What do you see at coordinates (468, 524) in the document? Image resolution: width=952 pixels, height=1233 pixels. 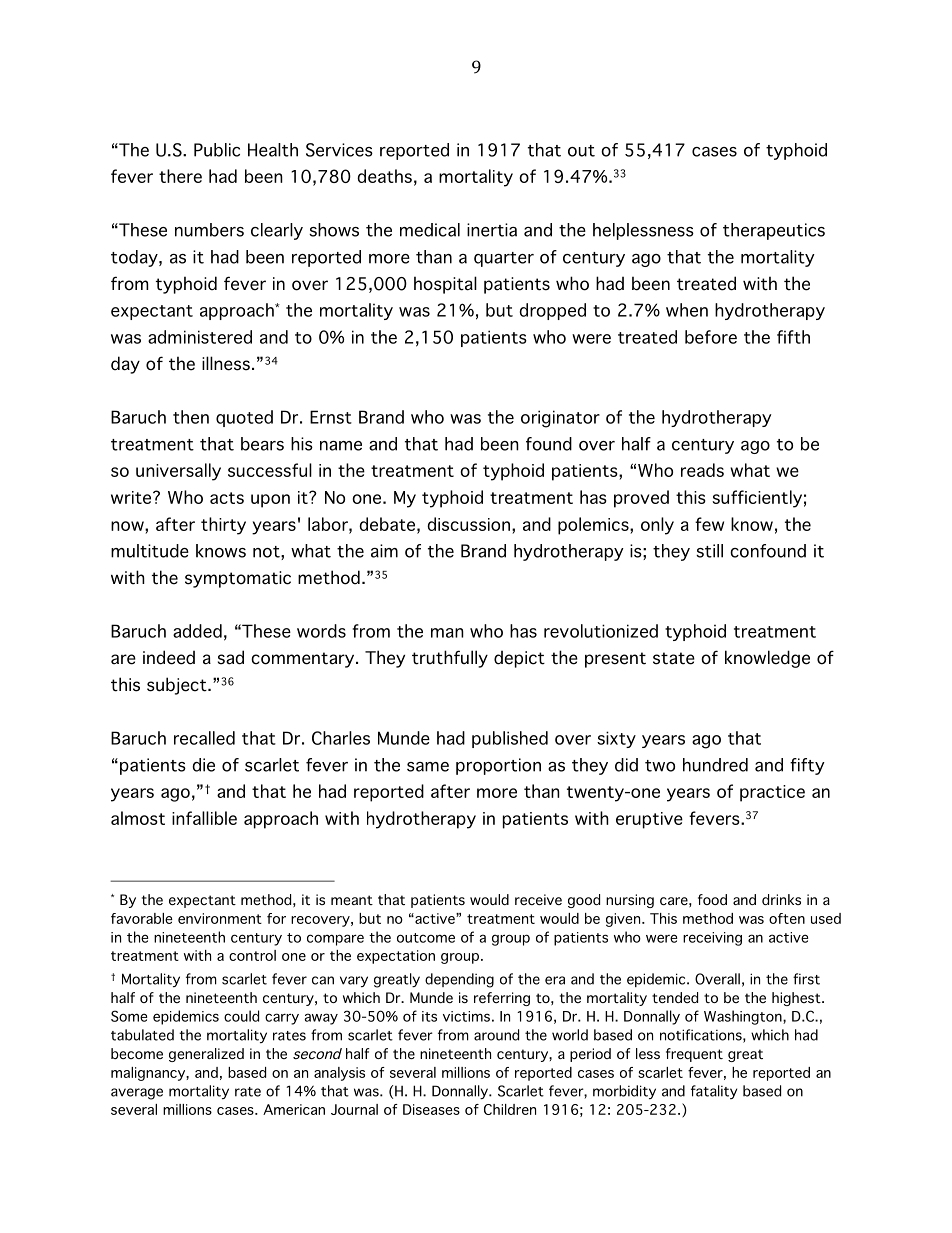 I see `discussion` at bounding box center [468, 524].
